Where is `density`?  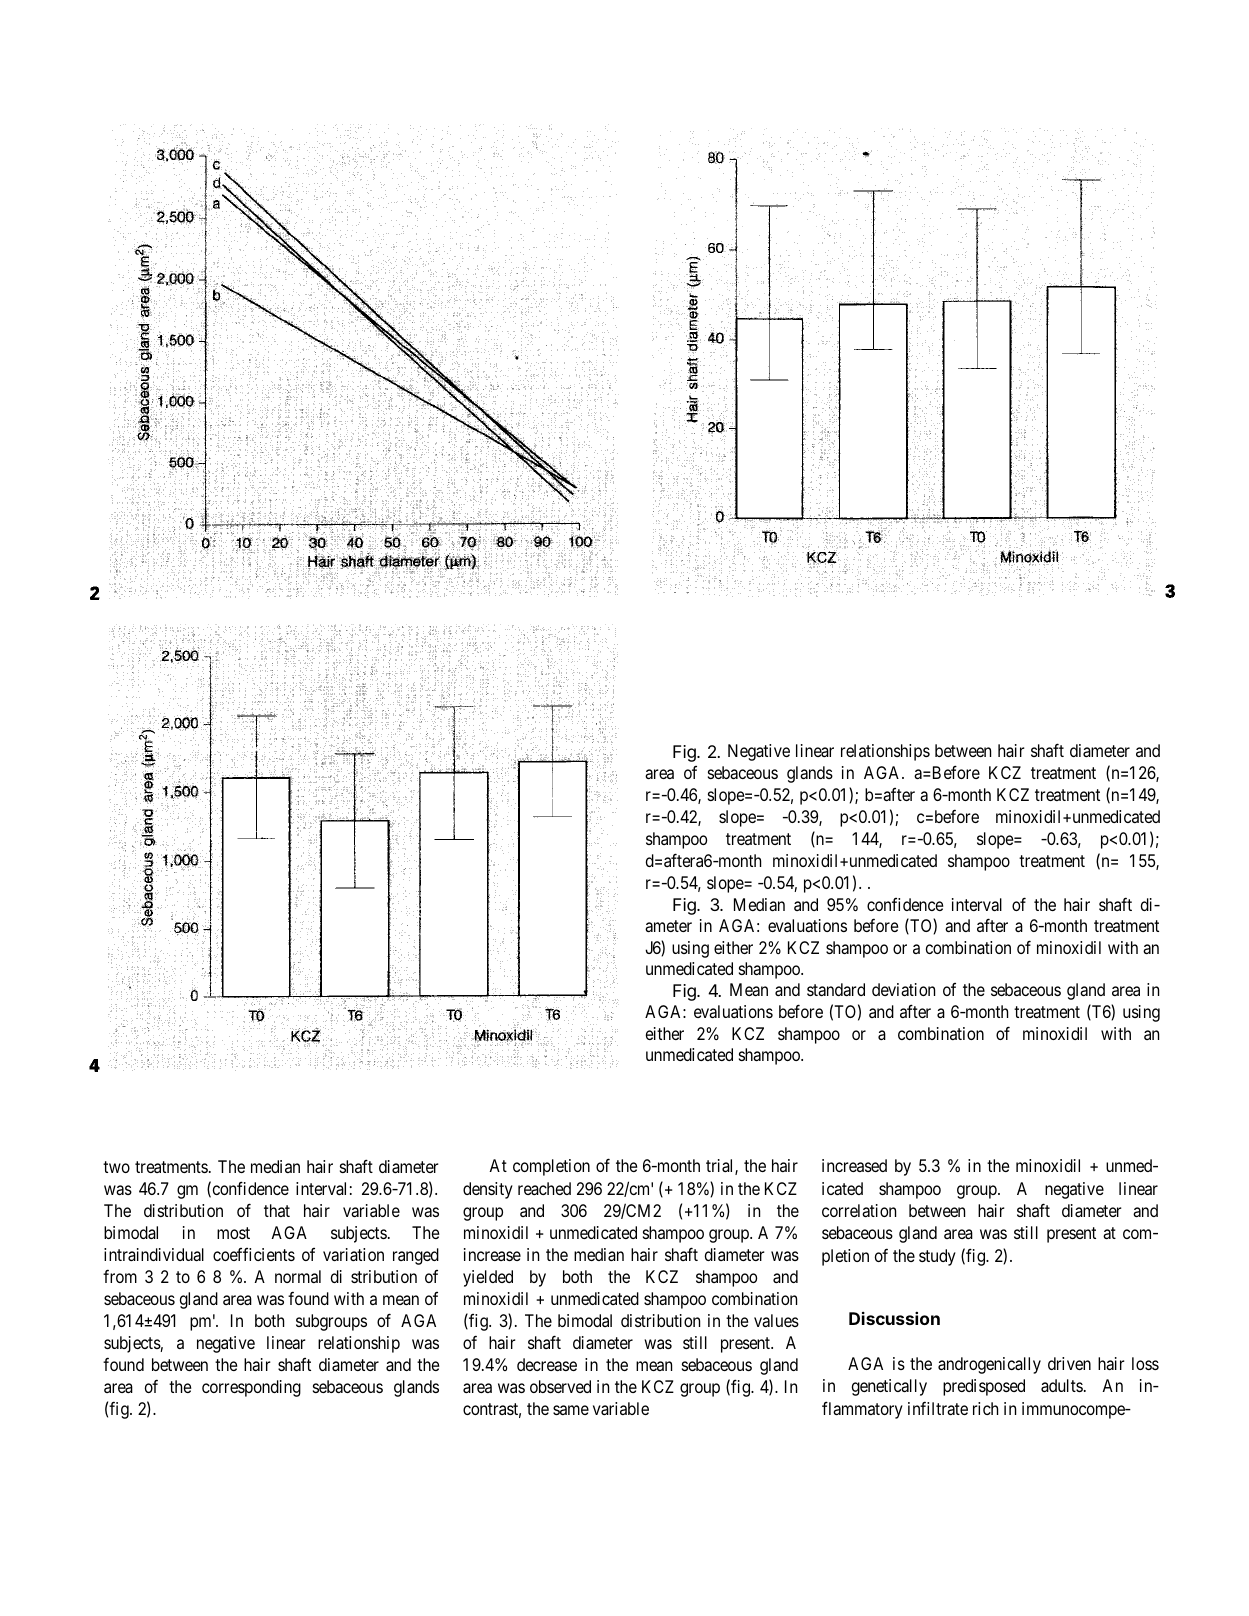 density is located at coordinates (488, 1190).
